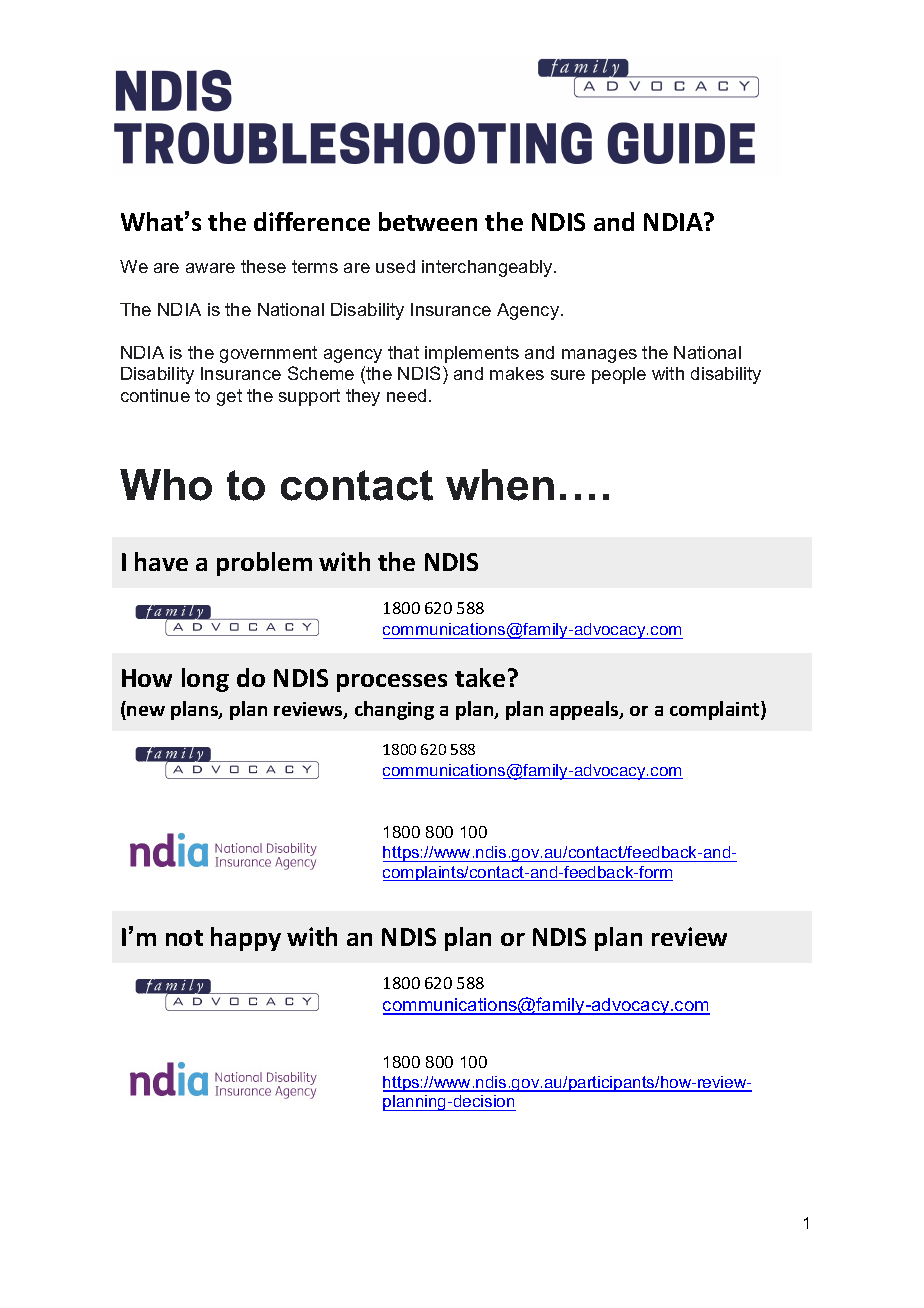 This screenshot has width=924, height=1308. What do you see at coordinates (585, 710) in the screenshot?
I see `appeals` at bounding box center [585, 710].
